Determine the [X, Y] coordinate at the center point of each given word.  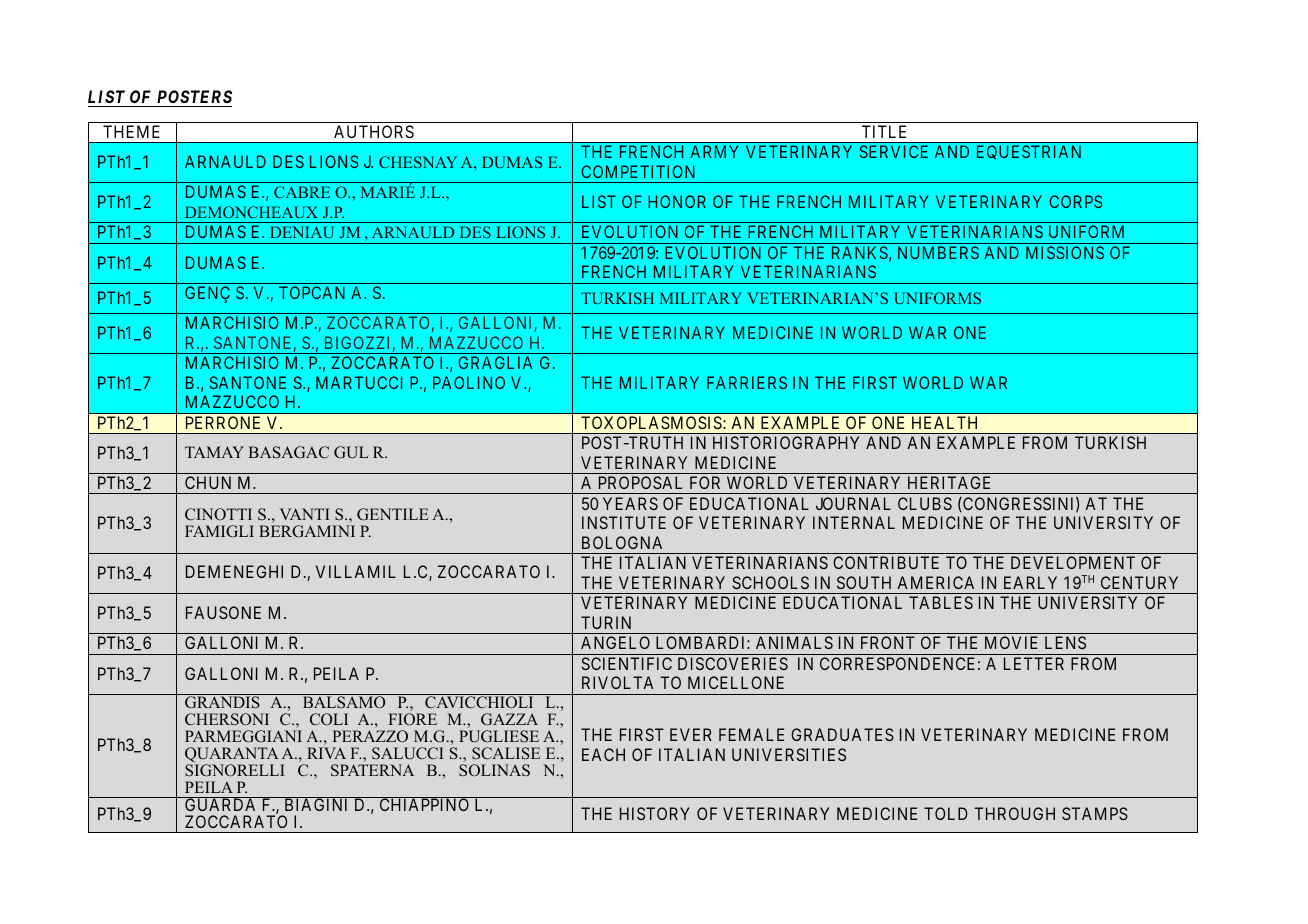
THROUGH [1014, 813]
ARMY [714, 151]
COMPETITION [638, 171]
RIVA [326, 753]
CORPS [1076, 201]
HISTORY [655, 813]
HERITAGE [949, 482]
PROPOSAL [640, 482]
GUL [351, 452]
